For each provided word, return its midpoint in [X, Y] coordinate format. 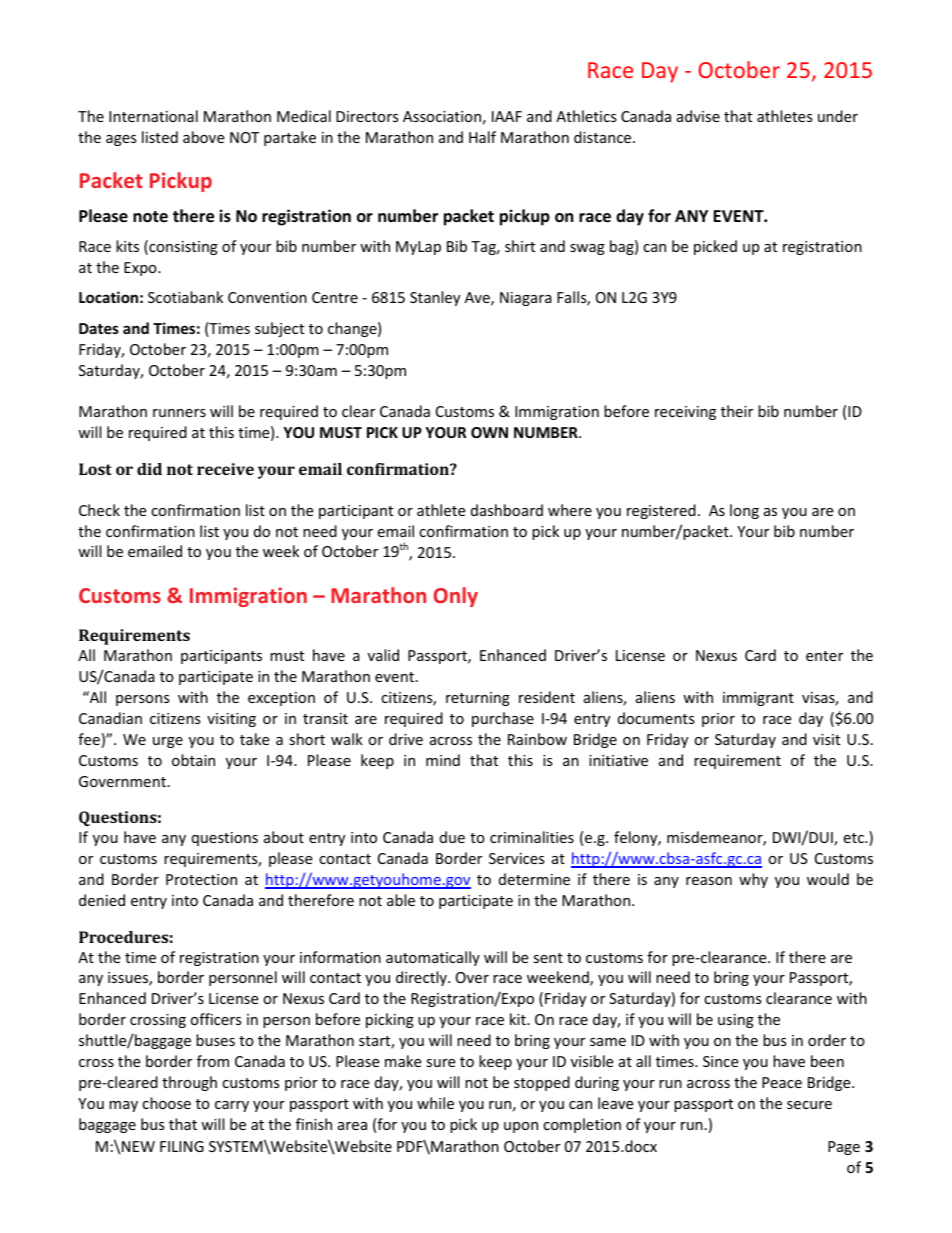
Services [517, 858]
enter [824, 656]
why [753, 880]
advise [698, 116]
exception [281, 699]
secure [809, 1105]
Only [456, 597]
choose [166, 1103]
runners [179, 413]
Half [482, 137]
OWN [489, 432]
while [435, 1103]
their [737, 411]
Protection [201, 879]
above [203, 137]
